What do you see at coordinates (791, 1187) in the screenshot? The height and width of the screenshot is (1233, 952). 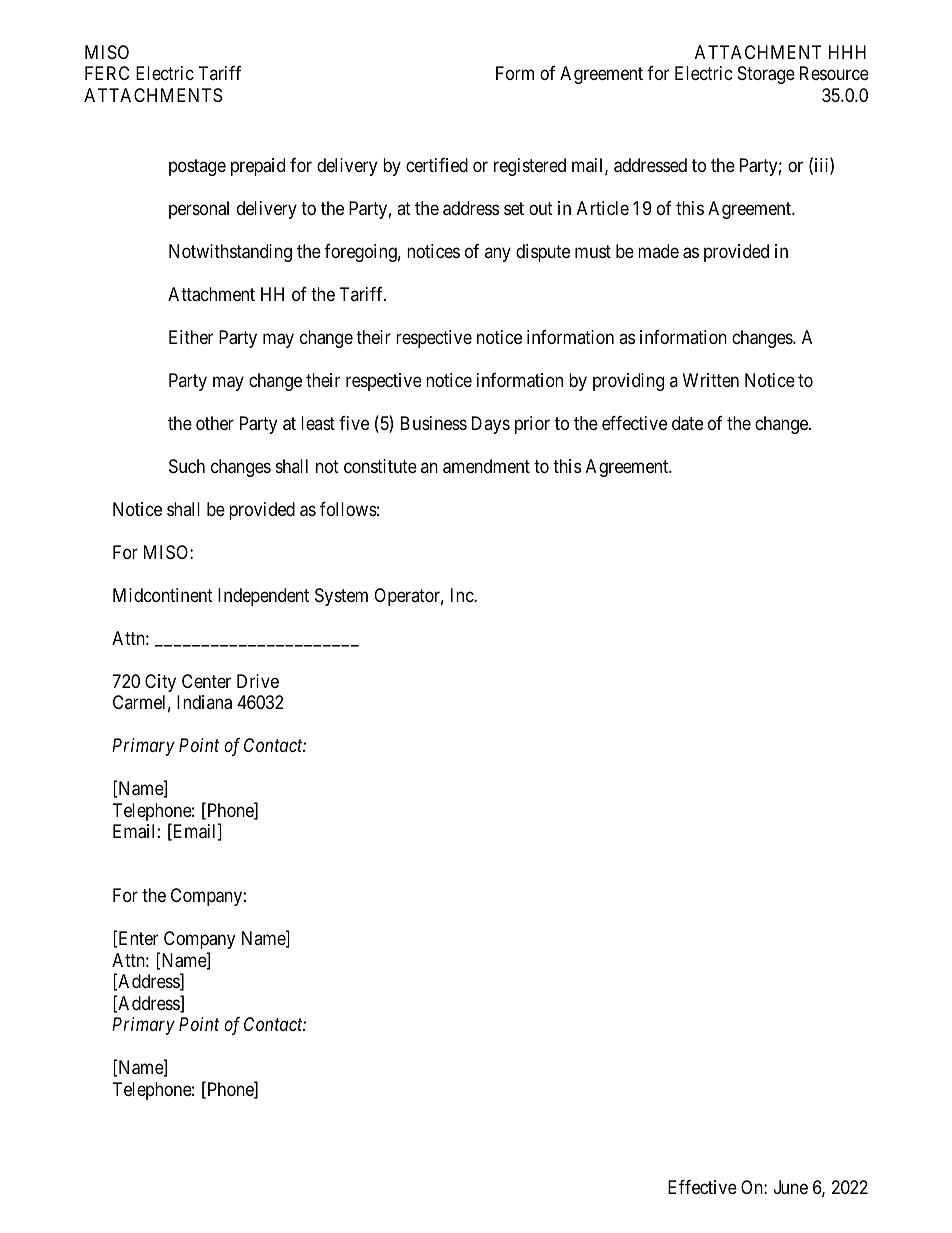 I see `June` at bounding box center [791, 1187].
